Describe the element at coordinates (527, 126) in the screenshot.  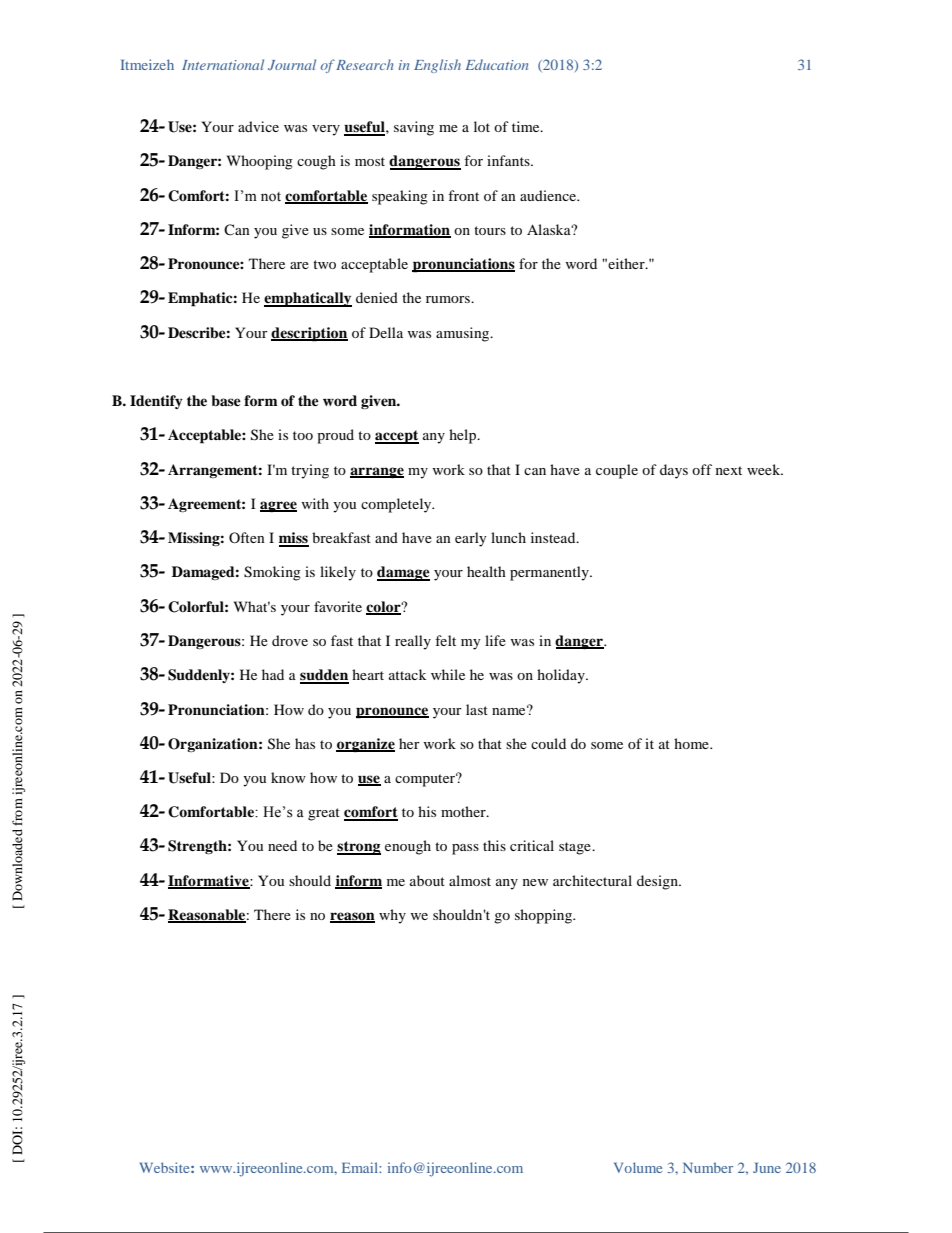
I see `time` at that location.
